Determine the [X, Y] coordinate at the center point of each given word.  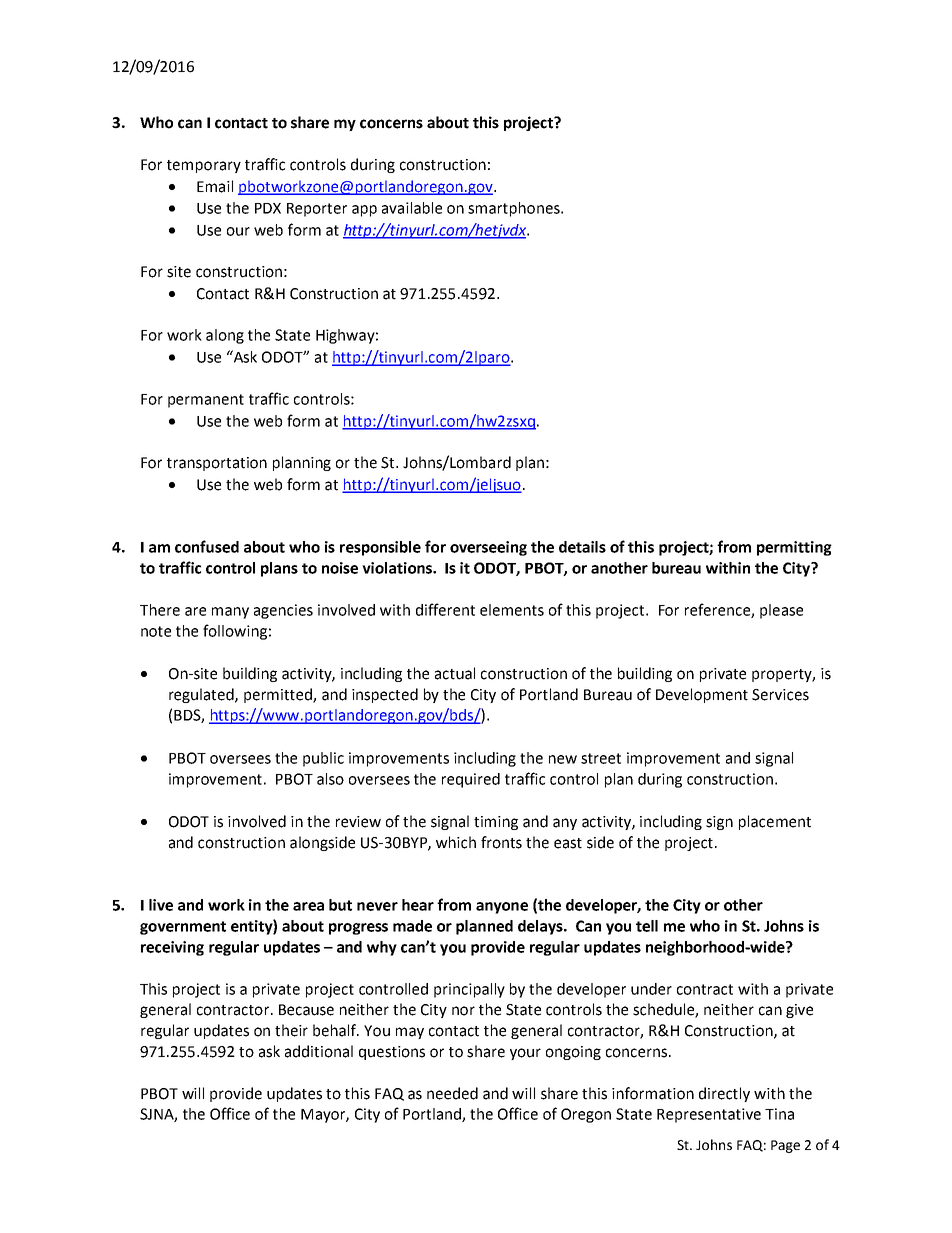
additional [319, 1051]
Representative [709, 1115]
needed [452, 1093]
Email [215, 186]
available [412, 208]
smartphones [515, 209]
